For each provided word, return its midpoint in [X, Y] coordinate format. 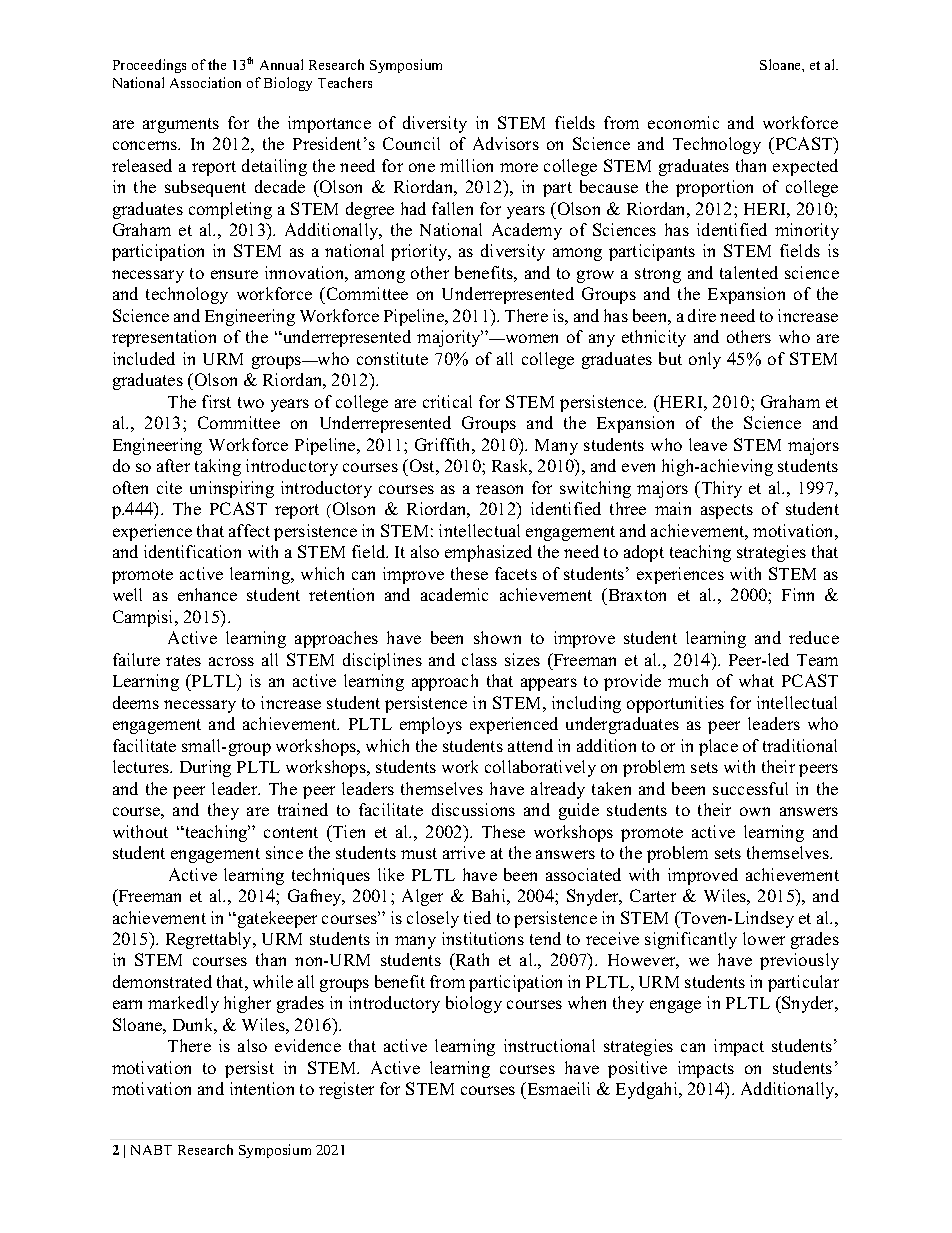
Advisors [506, 143]
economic [683, 122]
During [205, 768]
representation [164, 338]
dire [702, 315]
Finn [798, 594]
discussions [473, 809]
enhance [207, 594]
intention [262, 1088]
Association [205, 82]
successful [750, 788]
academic [454, 594]
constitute [392, 358]
